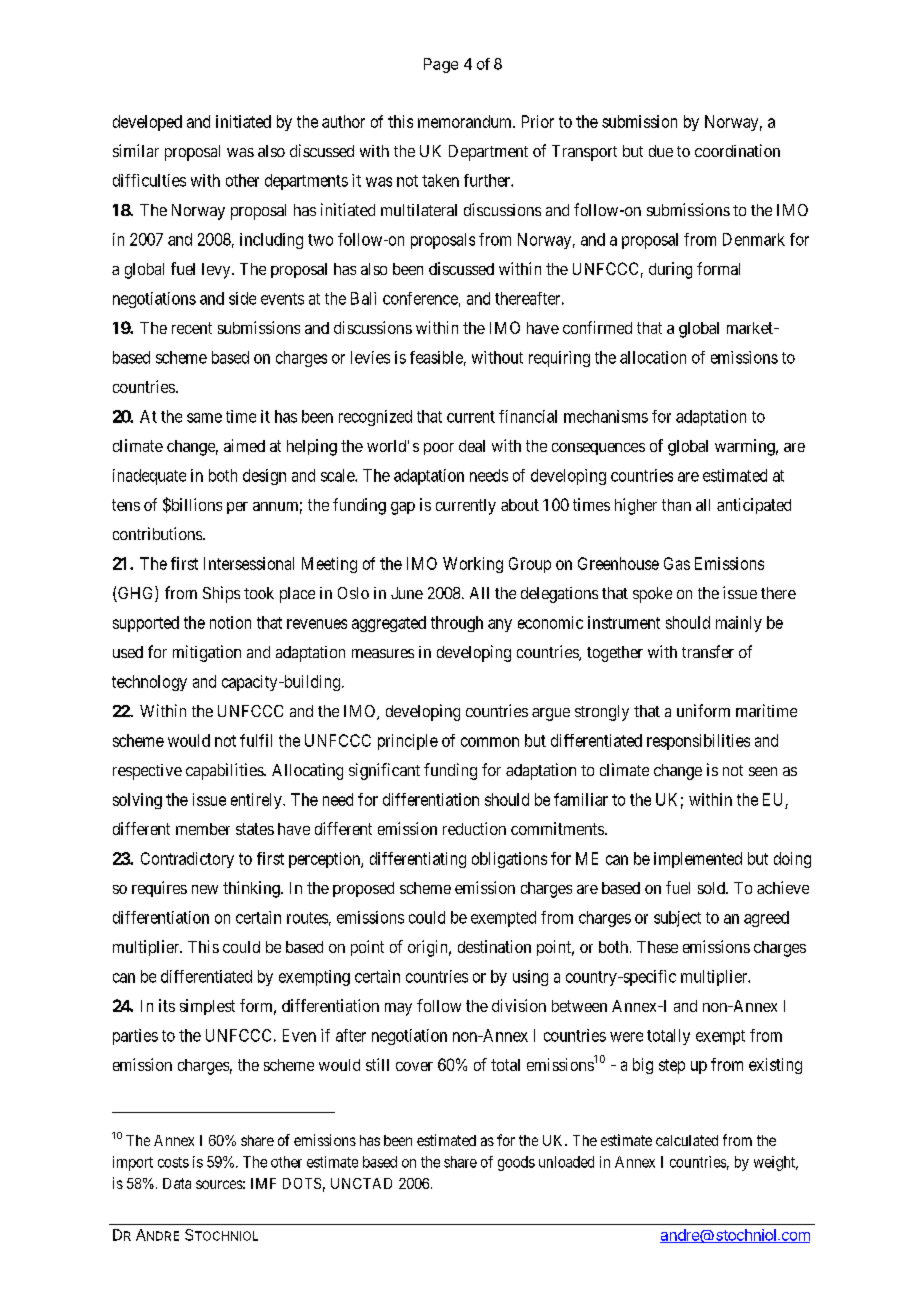 This image has width=924, height=1308. Describe the element at coordinates (466, 121) in the image. I see `memorandum` at that location.
